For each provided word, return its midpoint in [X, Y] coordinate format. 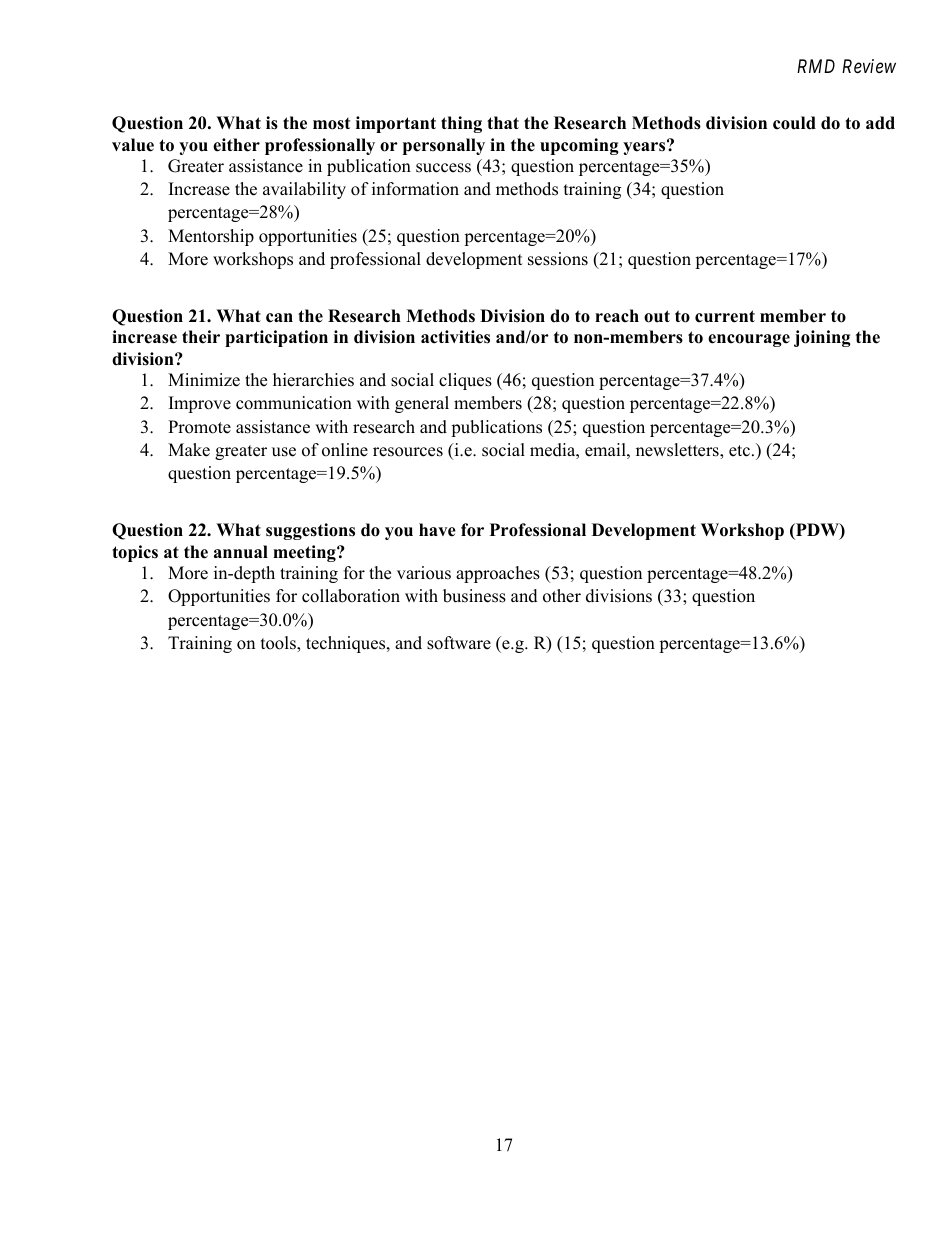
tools [279, 644]
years [645, 147]
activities [455, 337]
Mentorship [211, 237]
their [201, 337]
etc [739, 451]
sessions [558, 259]
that [503, 122]
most [331, 124]
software [459, 643]
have [437, 530]
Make [189, 450]
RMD [816, 66]
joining [822, 338]
